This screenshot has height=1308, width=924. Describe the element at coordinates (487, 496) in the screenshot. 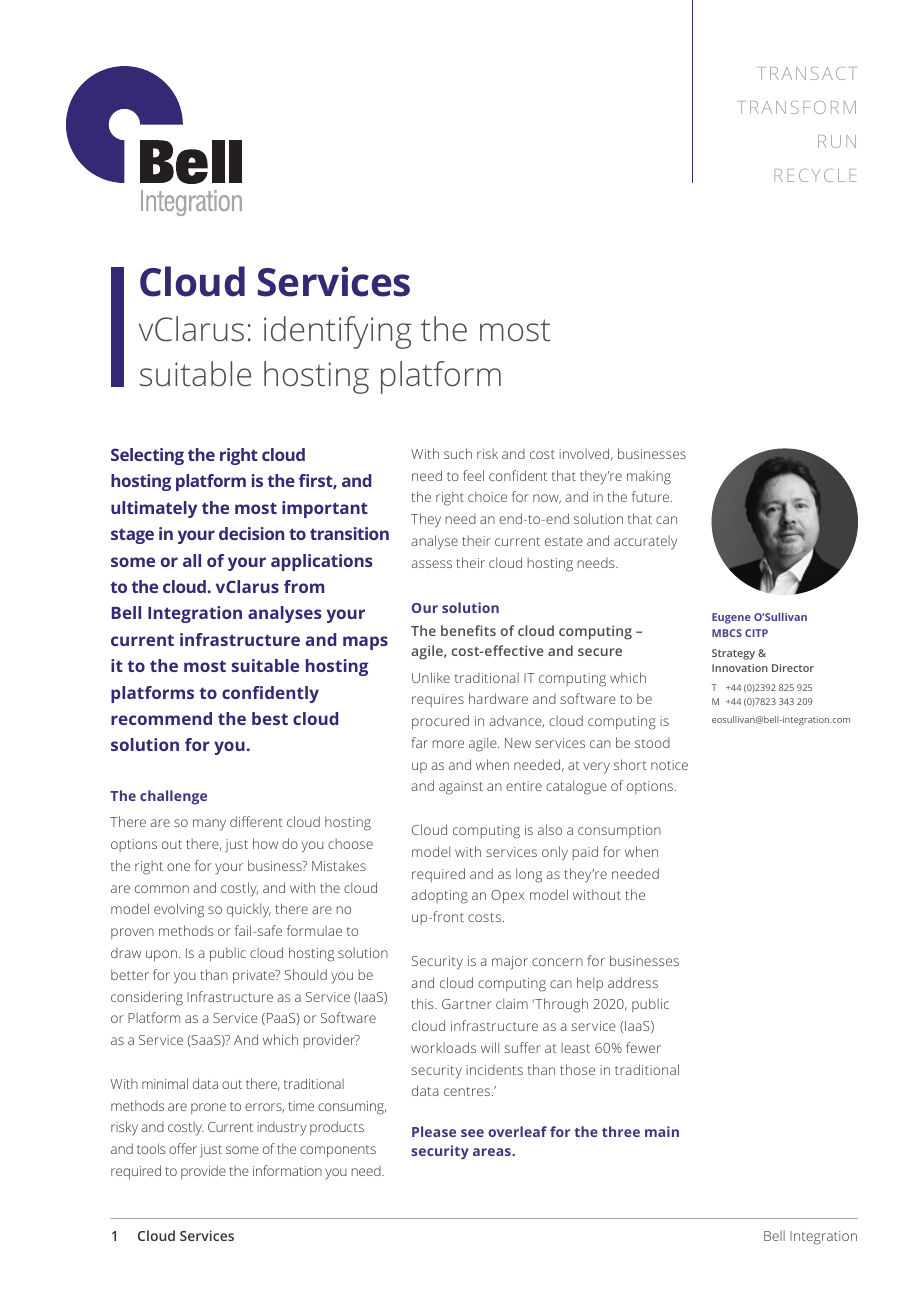

I see `choice` at that location.
